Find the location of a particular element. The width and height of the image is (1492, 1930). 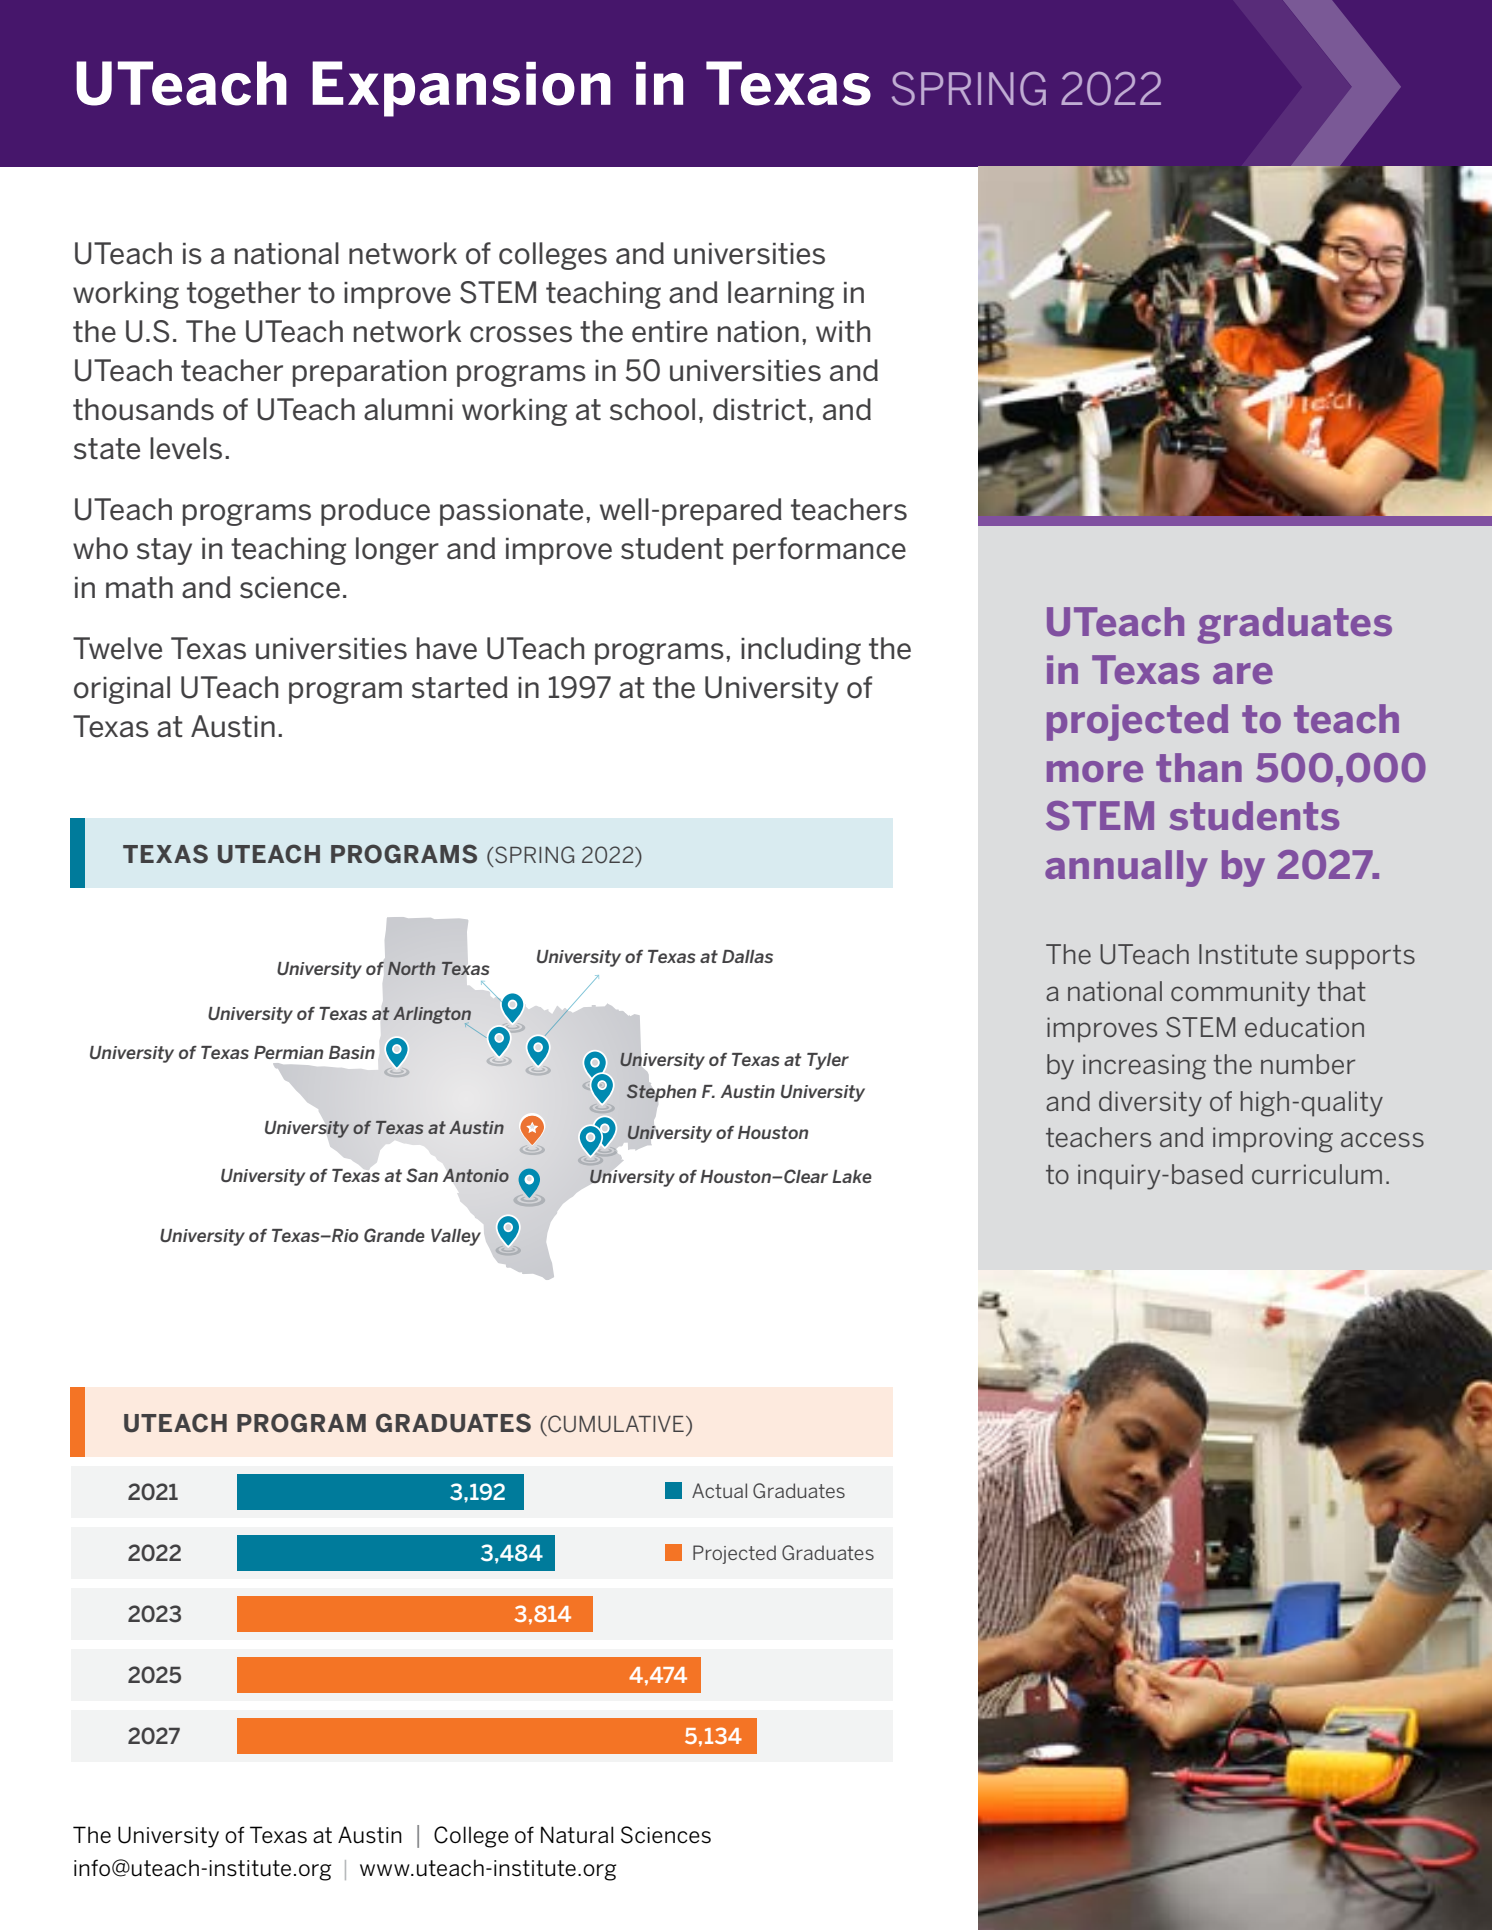

CUMULATIVE is located at coordinates (615, 1424).
